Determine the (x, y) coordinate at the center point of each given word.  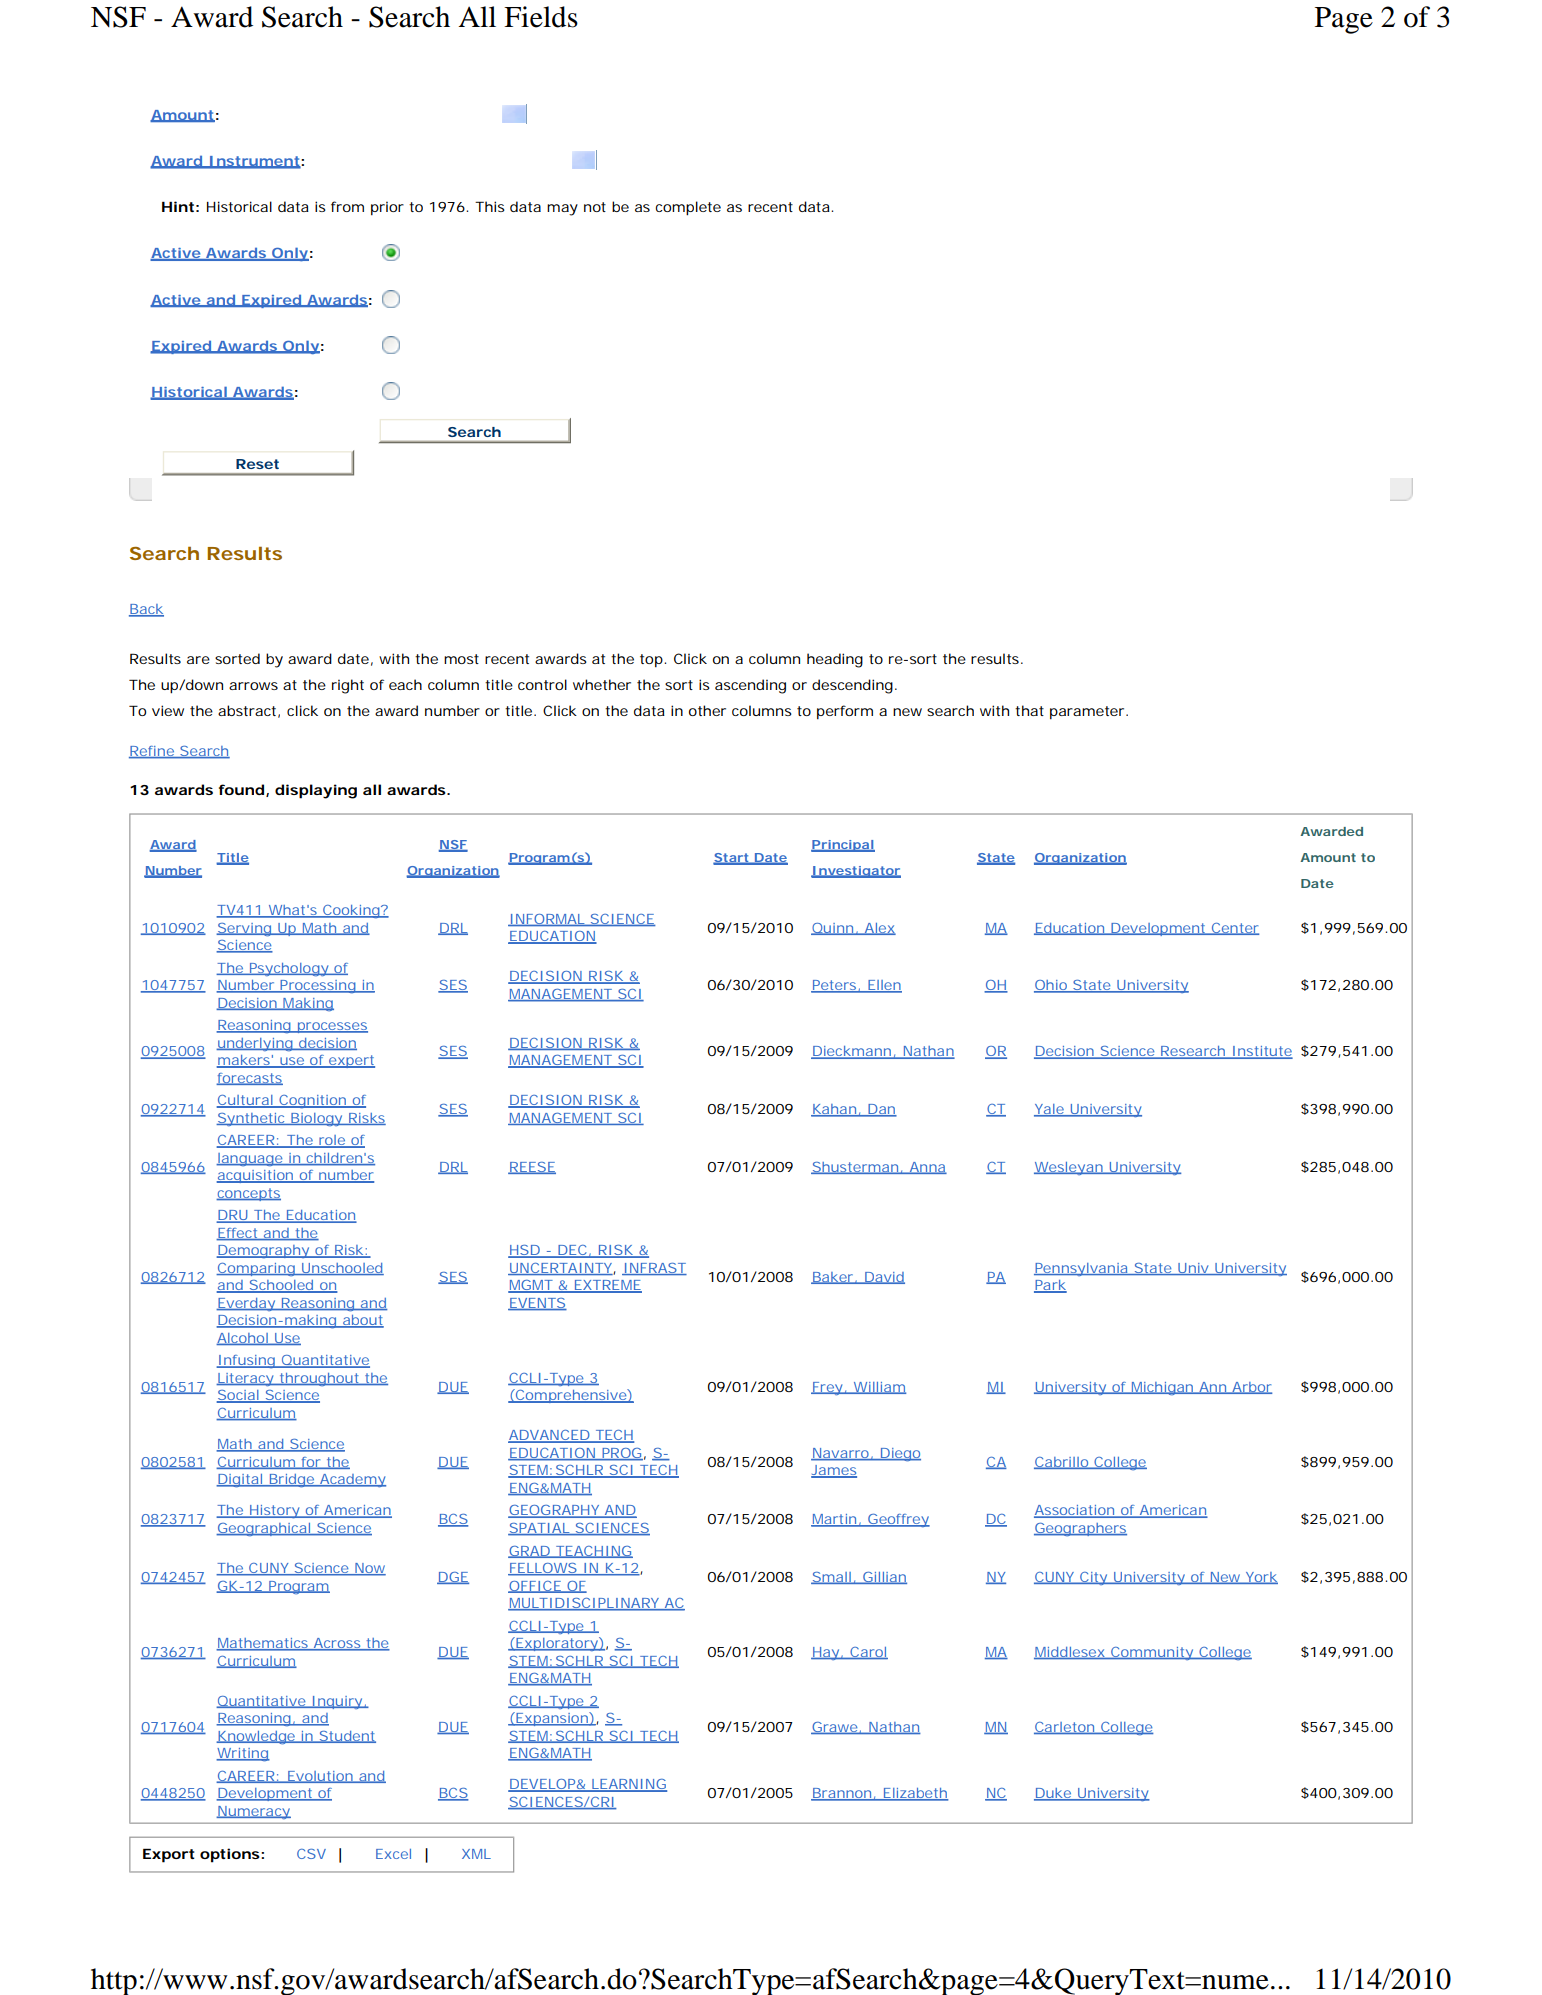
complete (688, 208)
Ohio (1051, 986)
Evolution (320, 1777)
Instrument (254, 162)
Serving (244, 930)
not (595, 207)
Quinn (833, 929)
